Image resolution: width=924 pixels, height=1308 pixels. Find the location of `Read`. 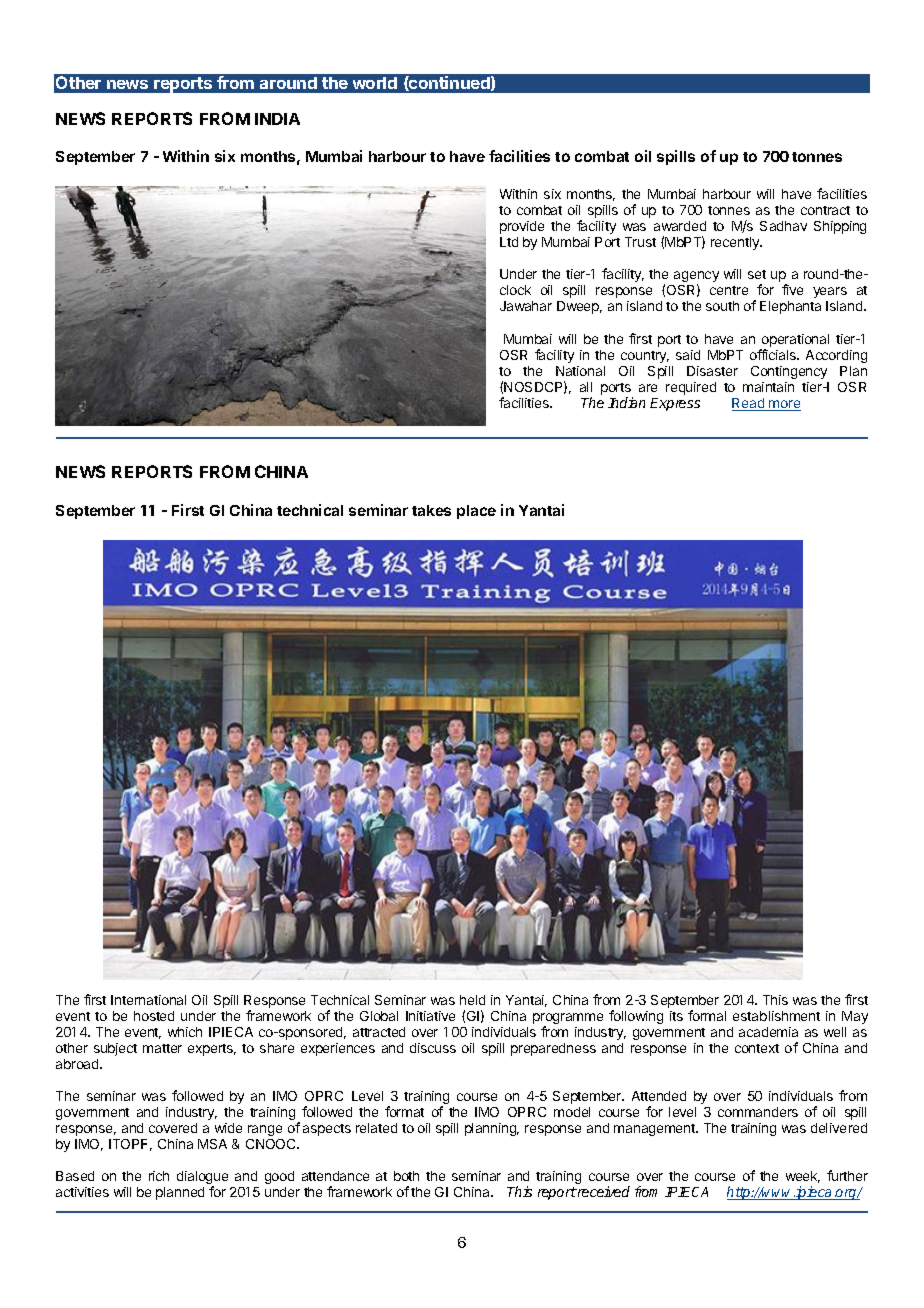

Read is located at coordinates (749, 404).
